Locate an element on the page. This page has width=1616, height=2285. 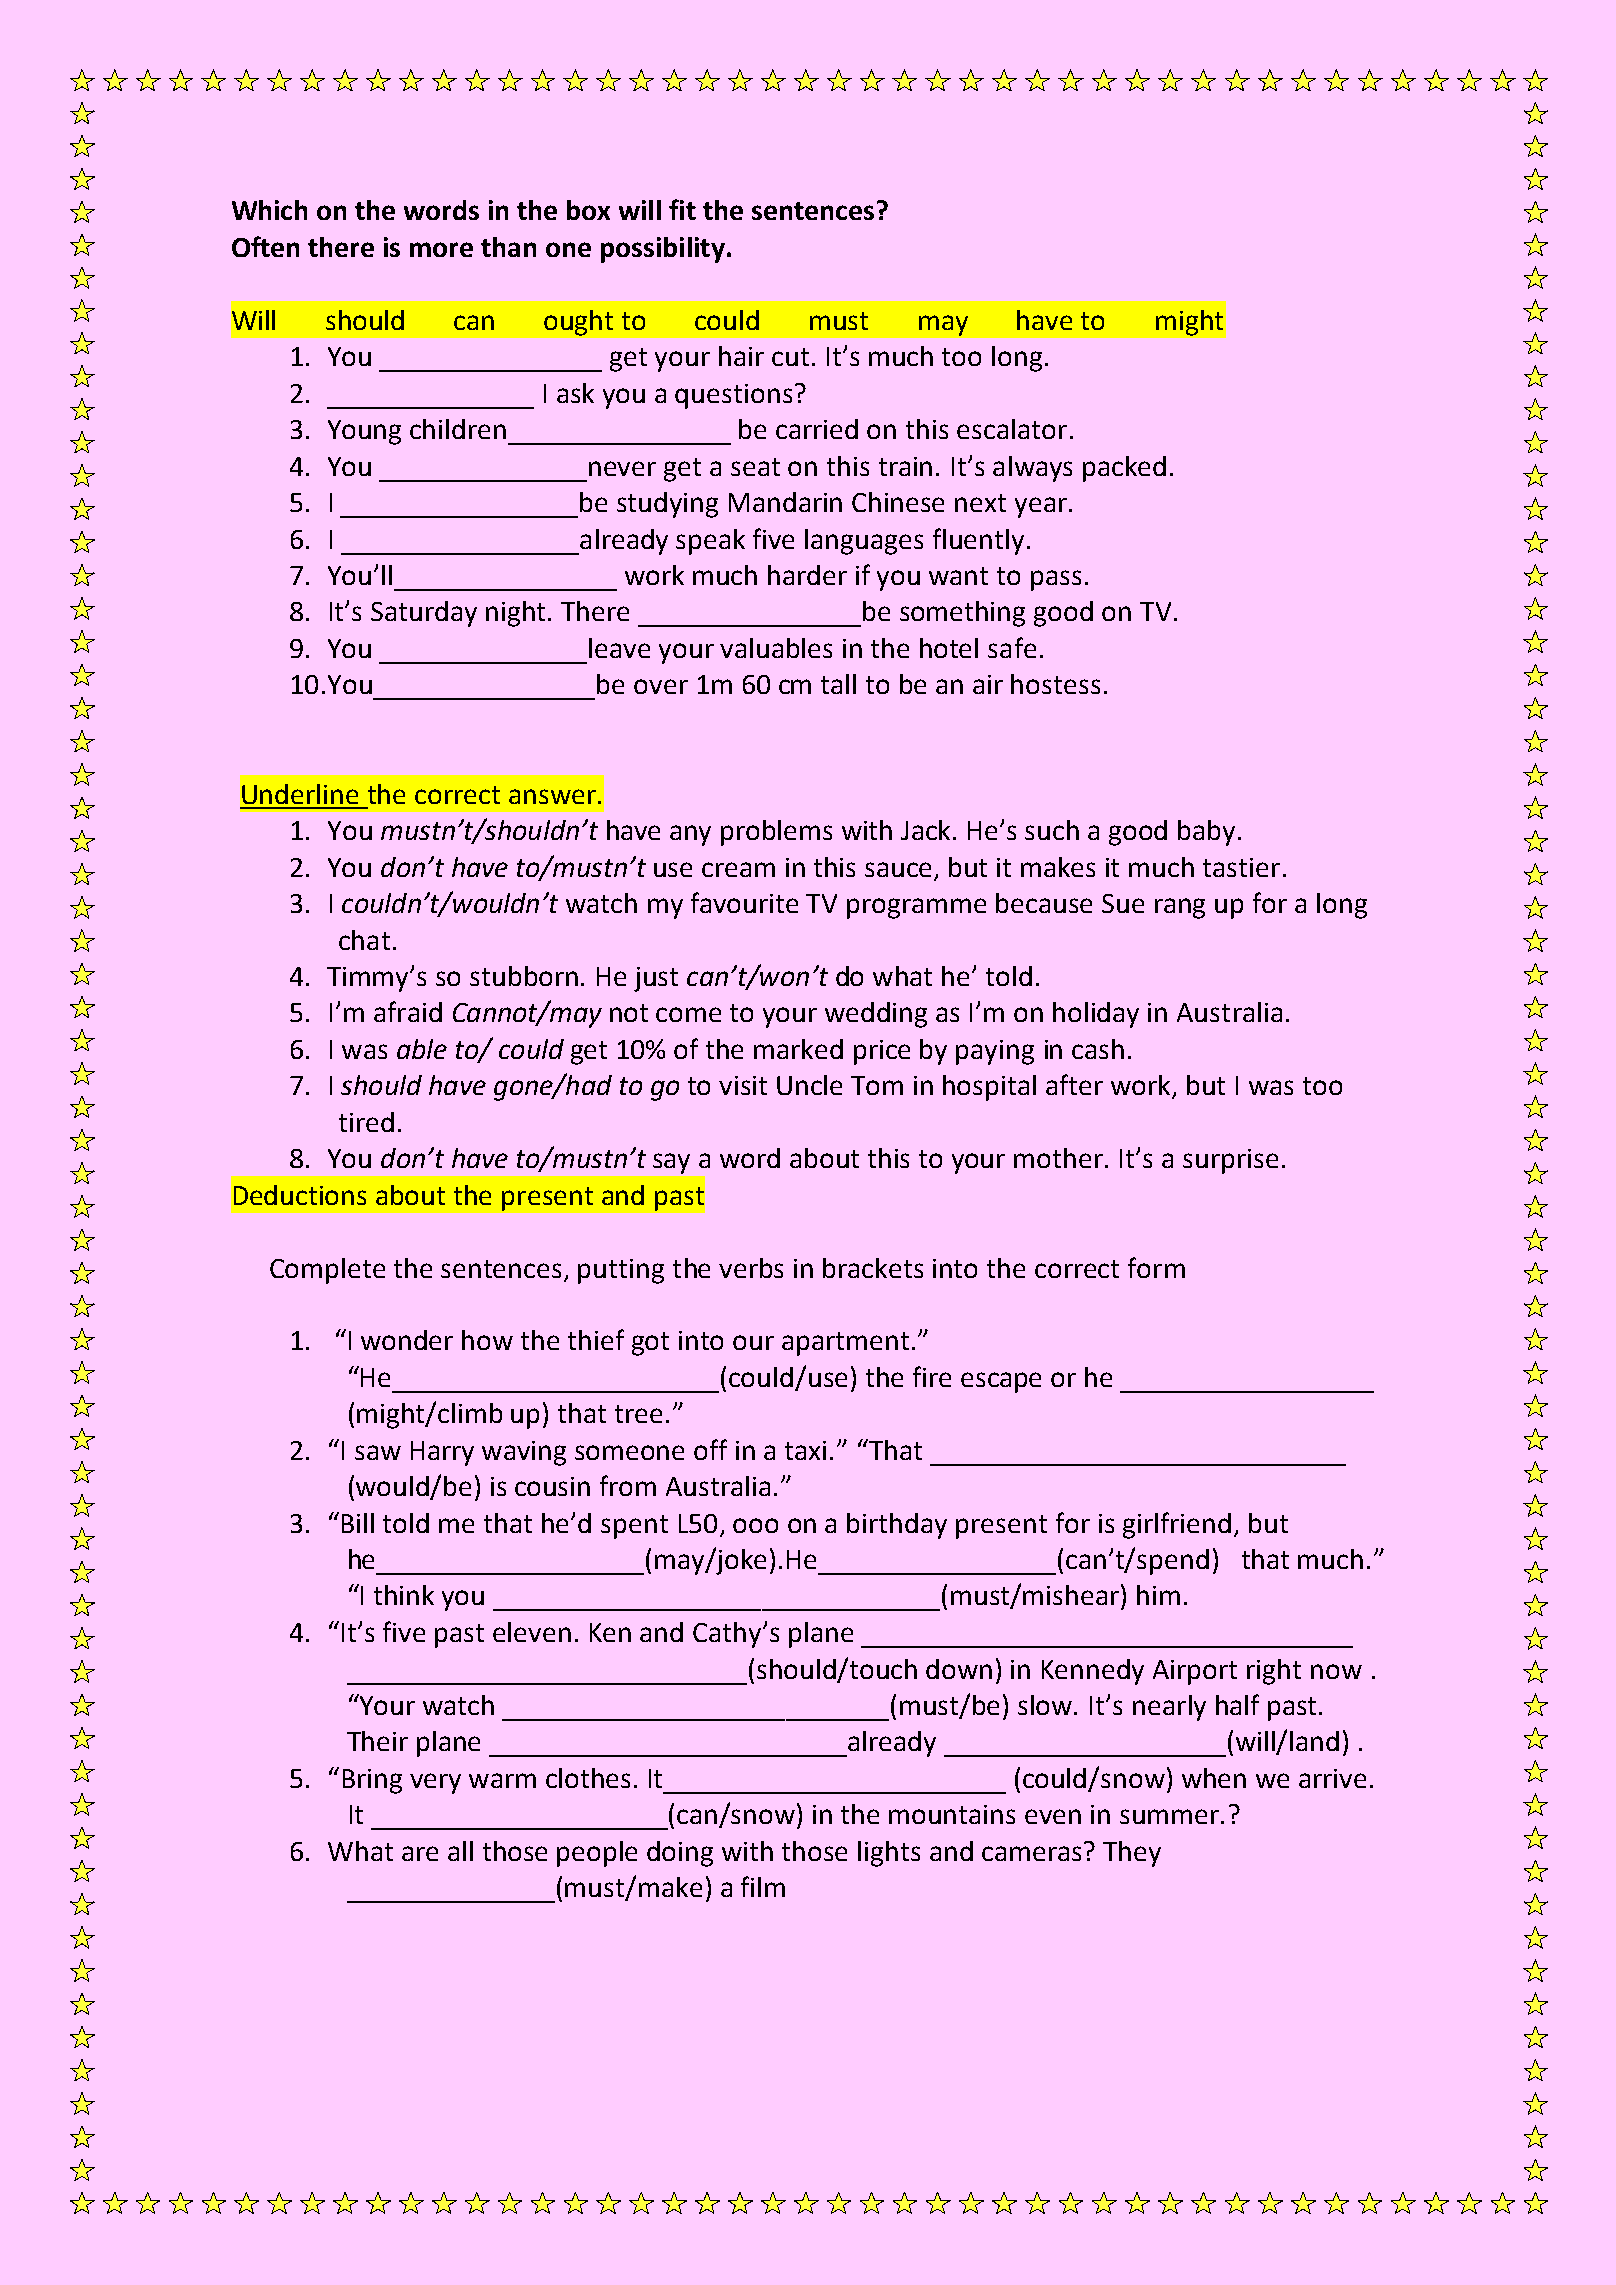
answer is located at coordinates (552, 796).
